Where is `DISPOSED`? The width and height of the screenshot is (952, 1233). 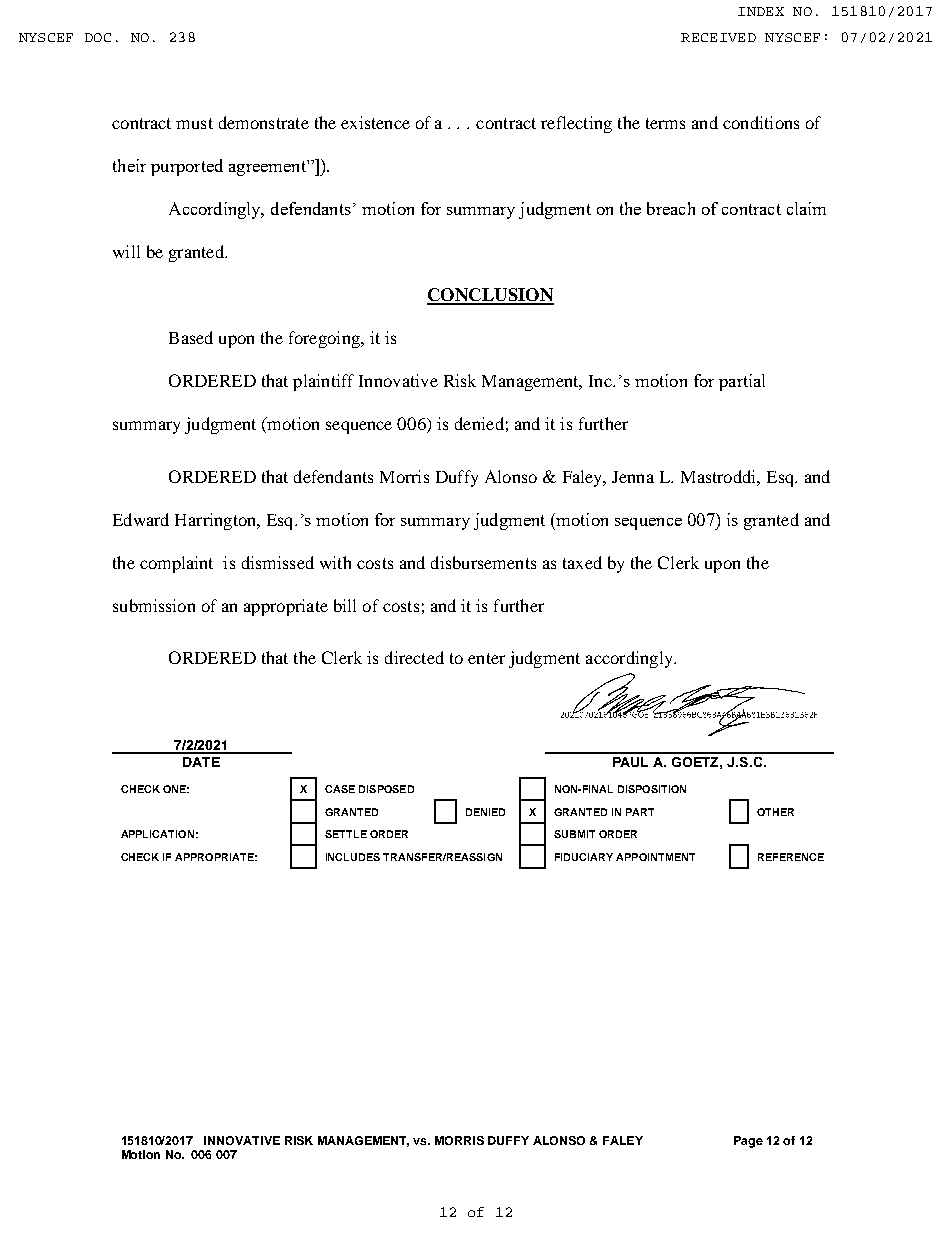
DISPOSED is located at coordinates (386, 789).
